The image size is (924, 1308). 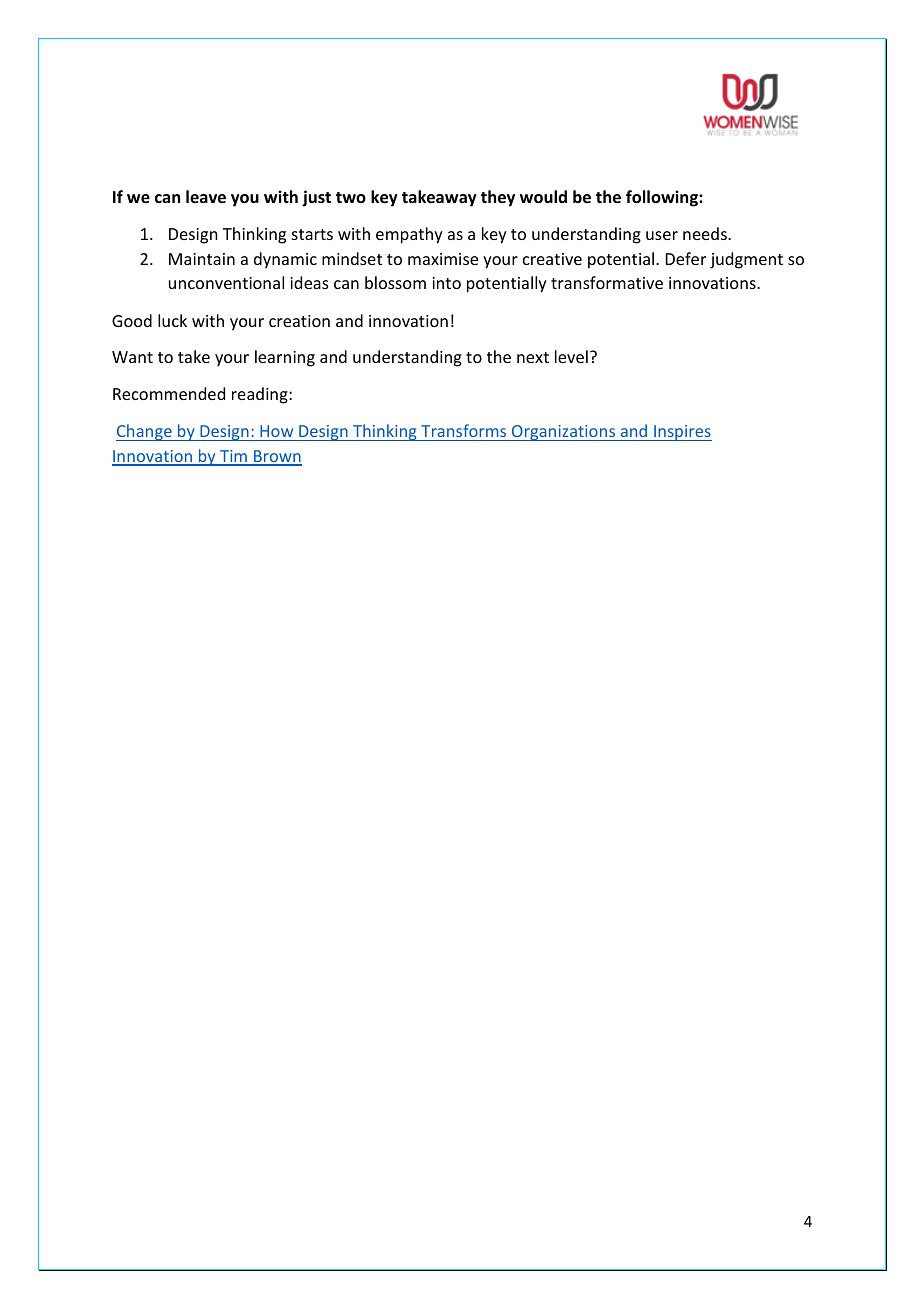 What do you see at coordinates (233, 457) in the screenshot?
I see `Tim` at bounding box center [233, 457].
